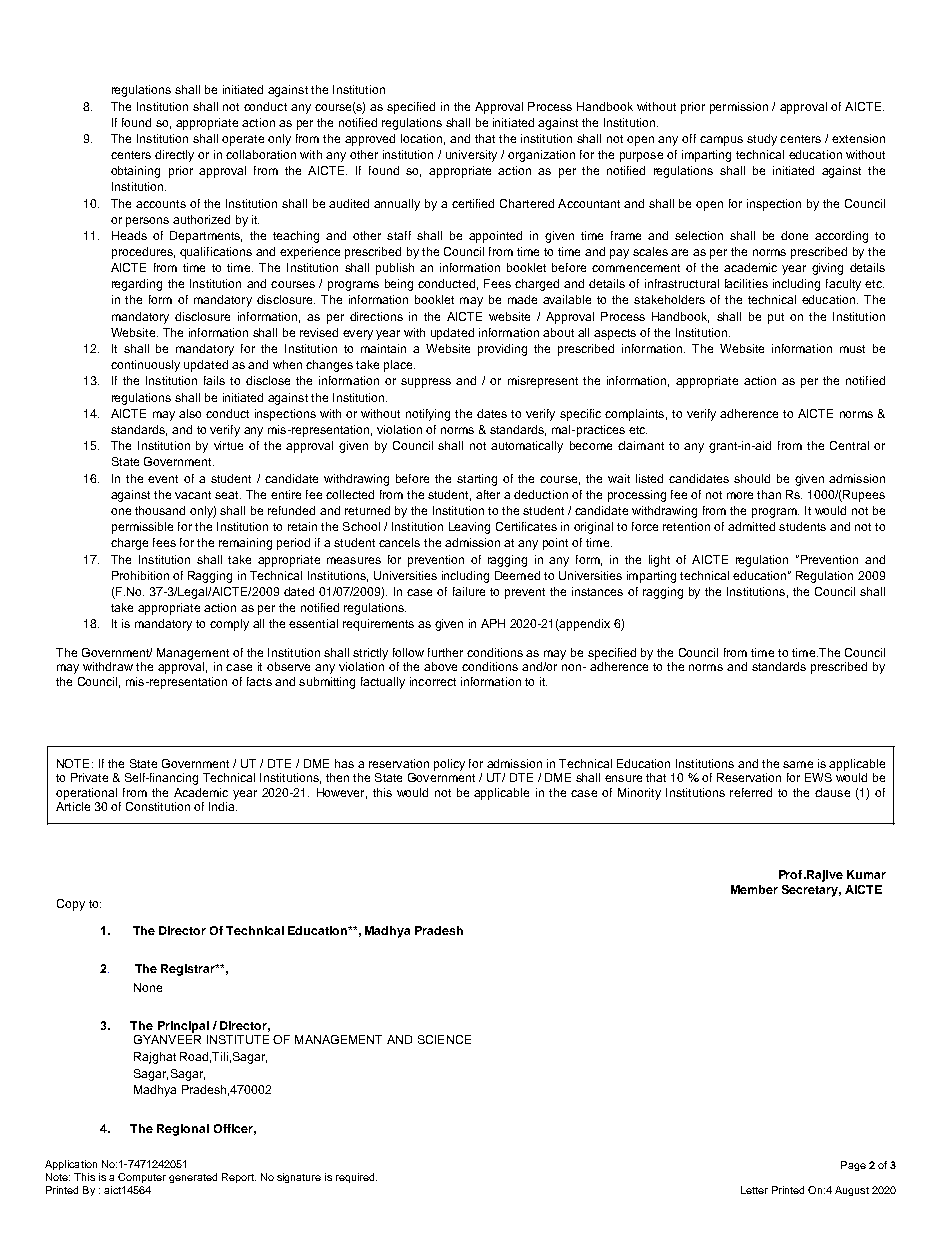 The height and width of the page is (1233, 952). I want to click on comply, so click(229, 625).
